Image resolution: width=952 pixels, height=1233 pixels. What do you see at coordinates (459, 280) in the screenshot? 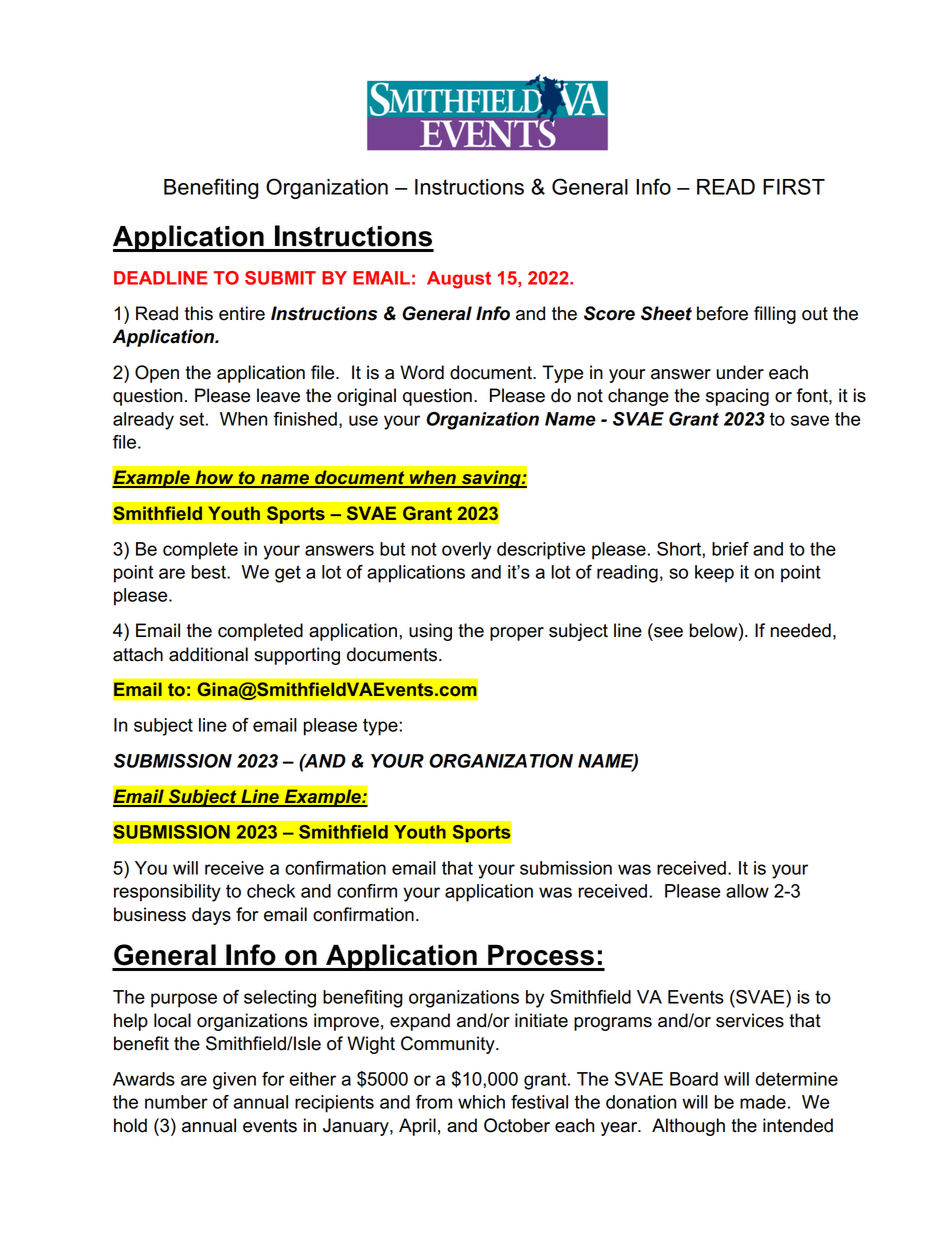
I see `August` at bounding box center [459, 280].
